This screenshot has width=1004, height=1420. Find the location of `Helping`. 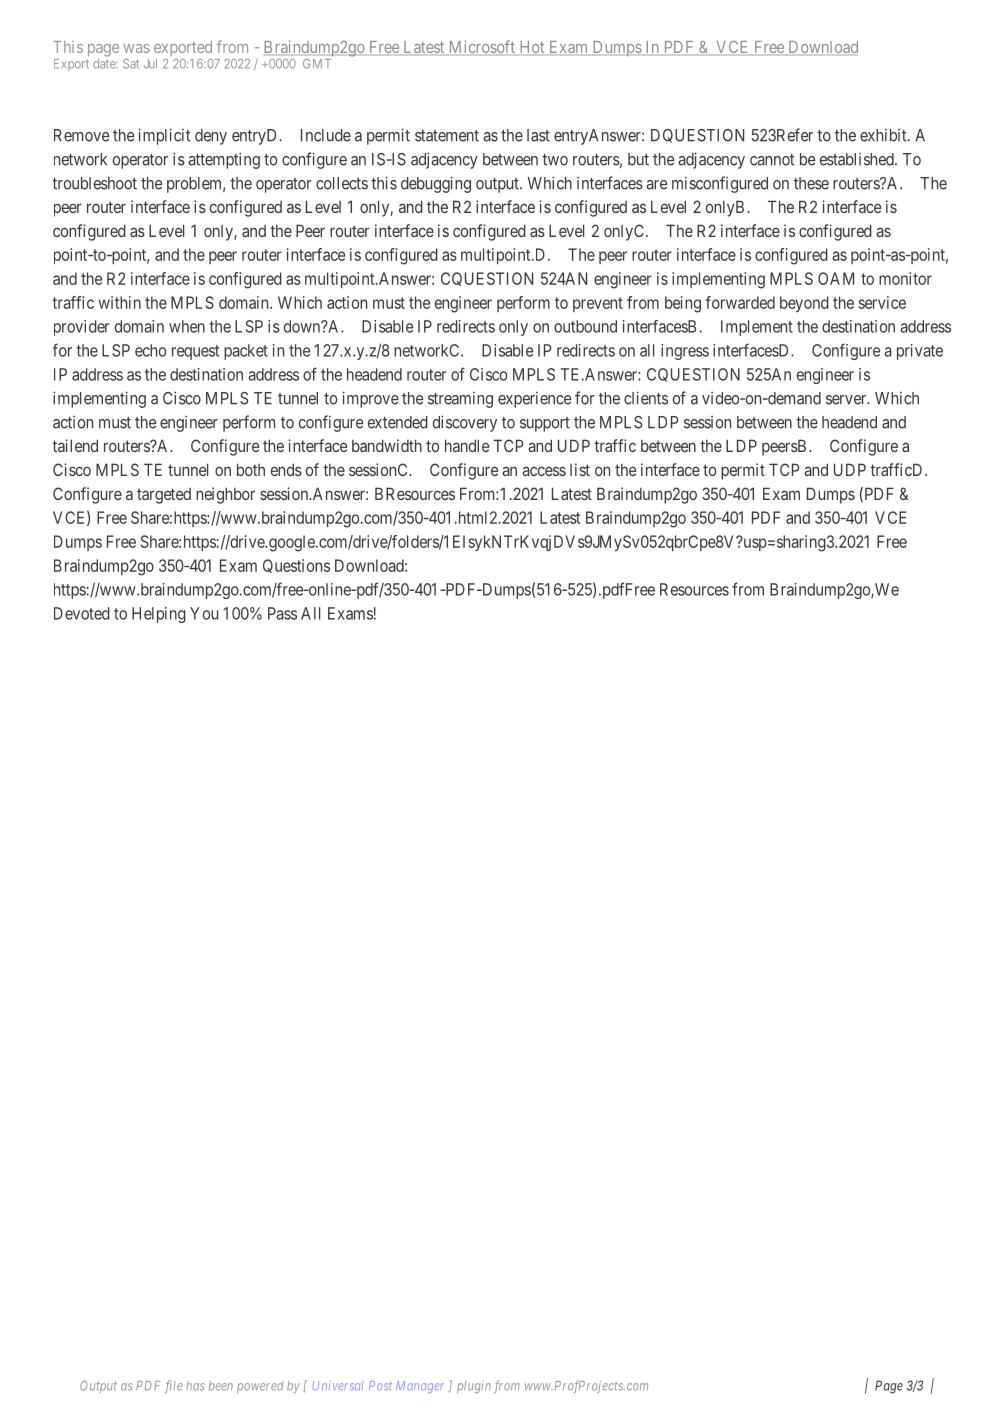

Helping is located at coordinates (159, 615).
